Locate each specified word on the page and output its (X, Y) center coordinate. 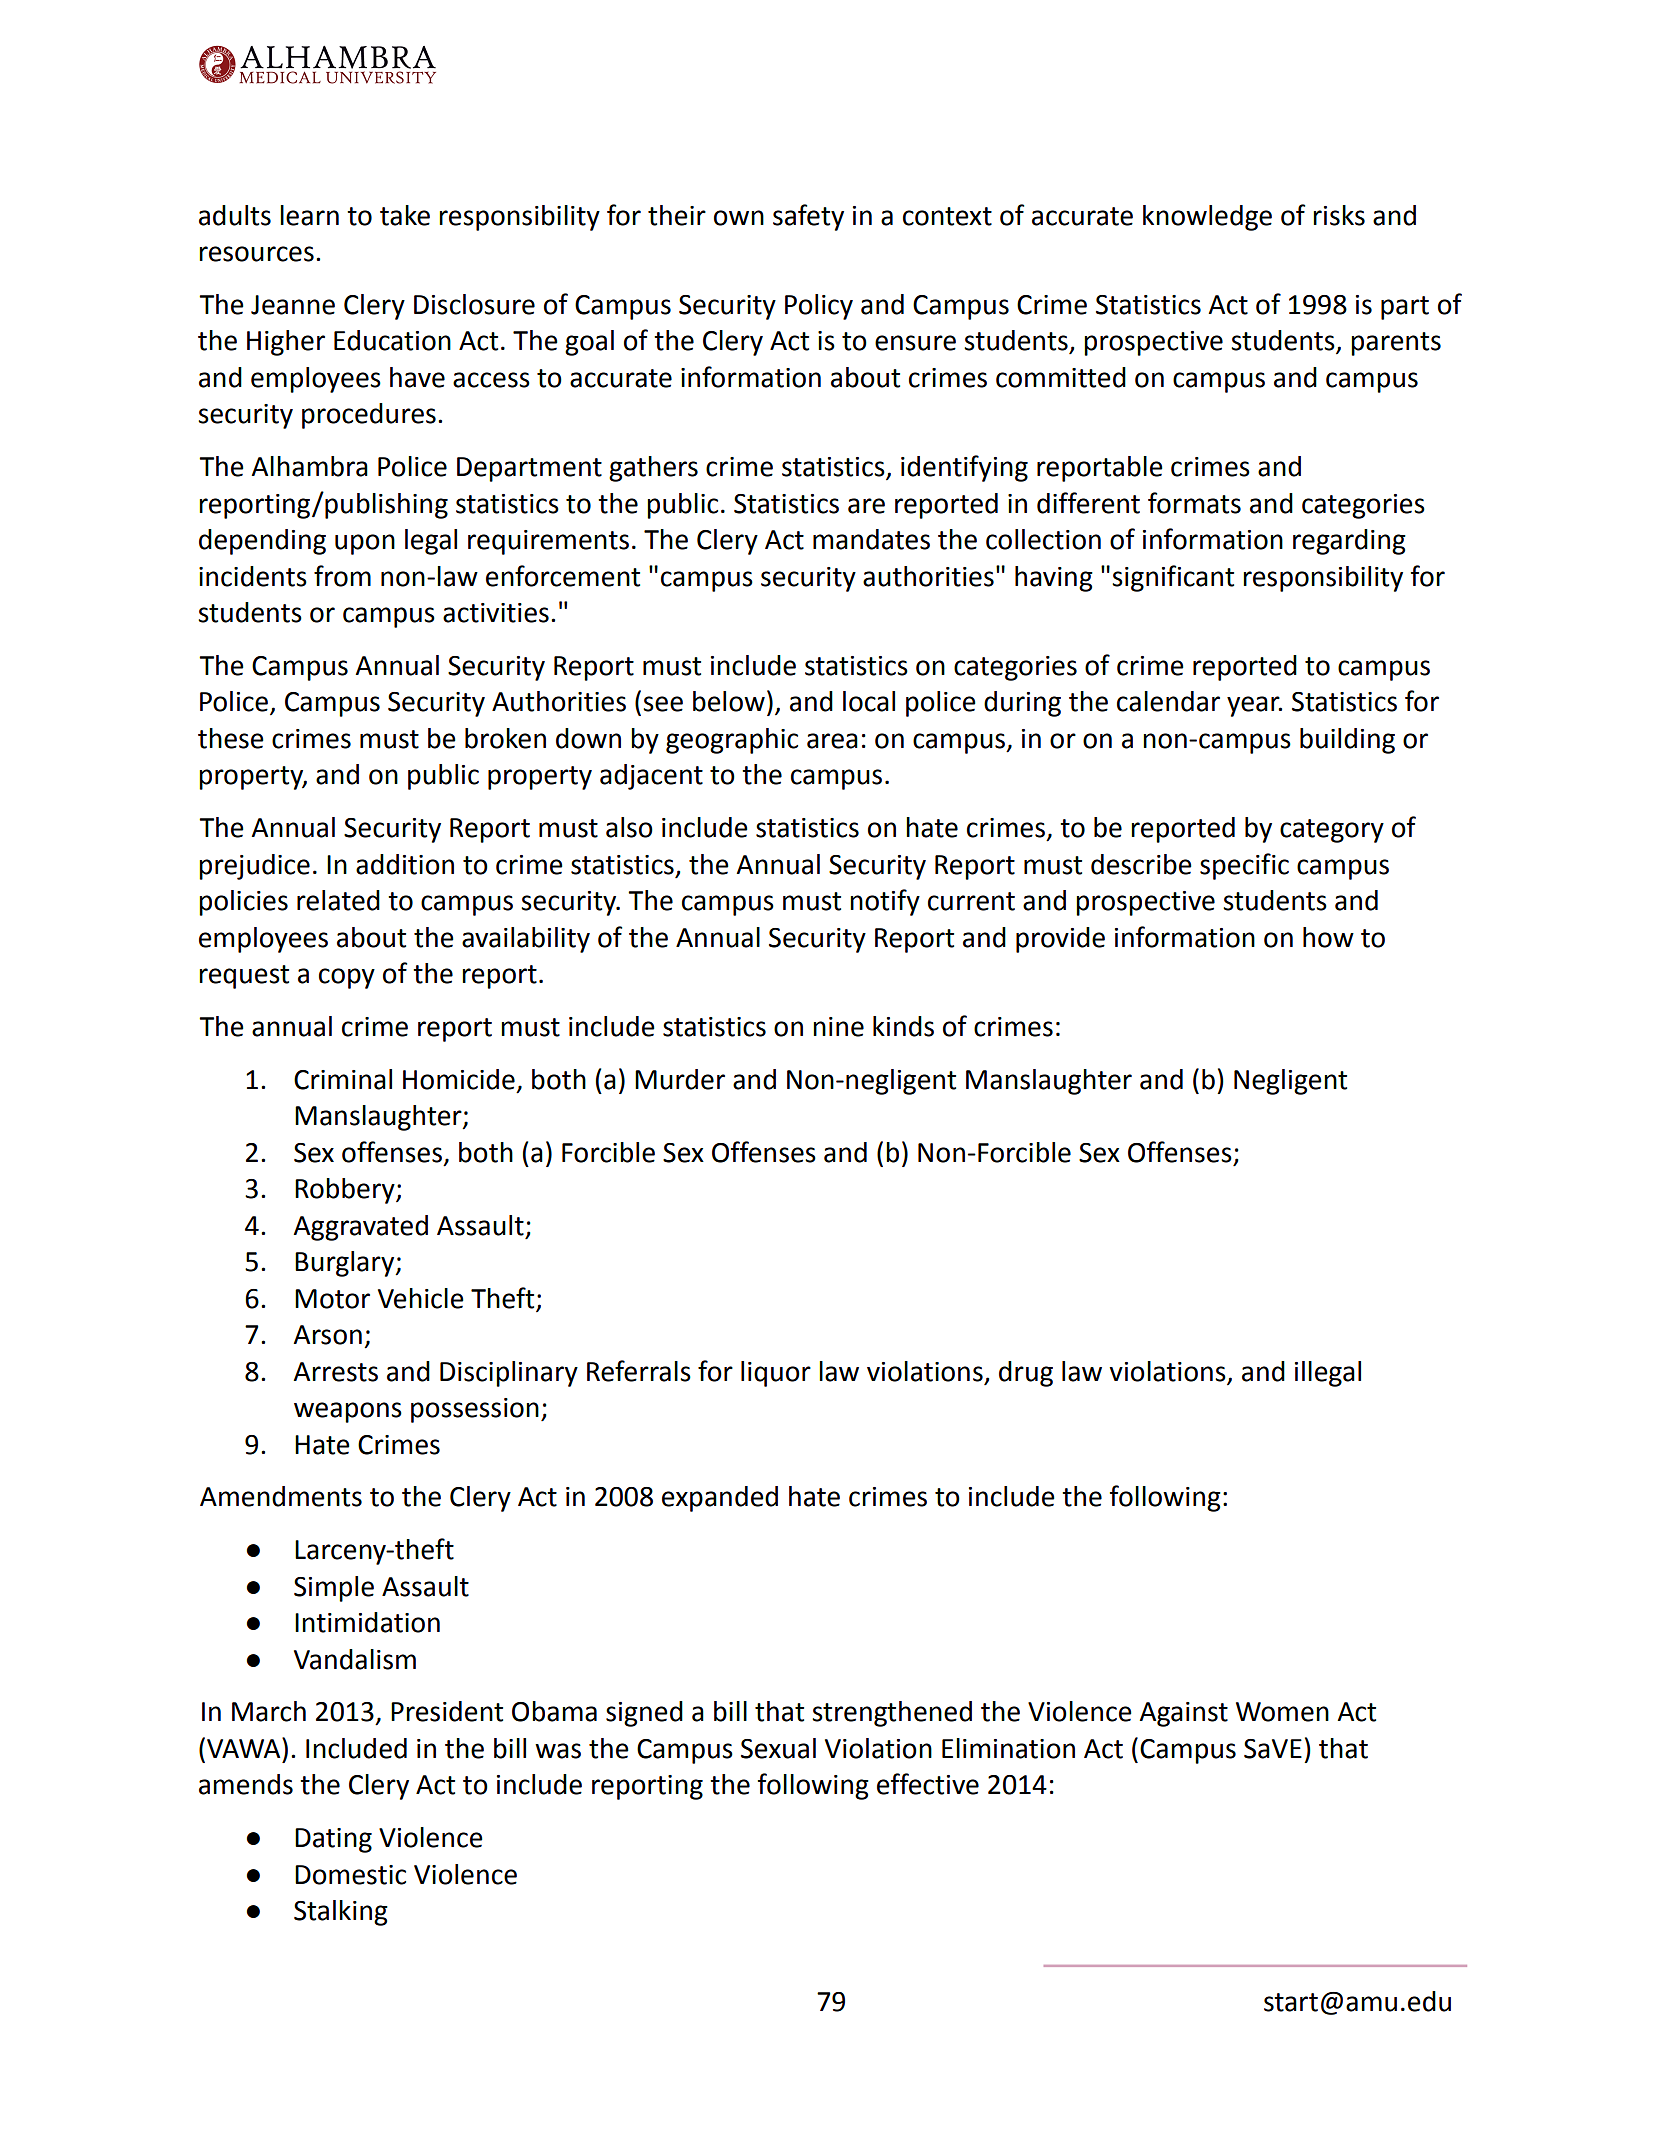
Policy (819, 307)
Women (1282, 1712)
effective (928, 1784)
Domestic (350, 1875)
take (405, 215)
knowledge (1207, 218)
